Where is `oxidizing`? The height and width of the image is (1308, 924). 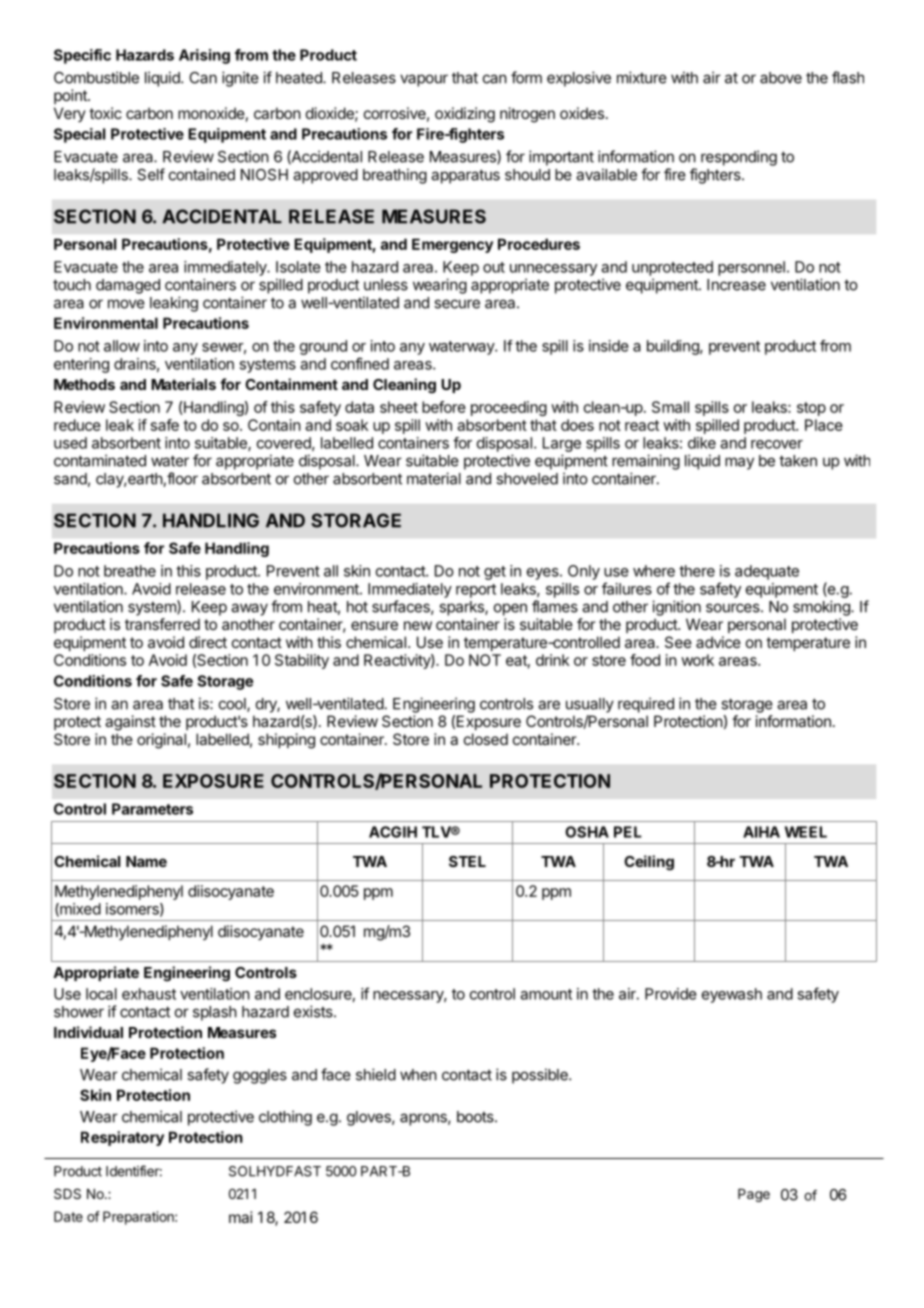
oxidizing is located at coordinates (465, 115).
